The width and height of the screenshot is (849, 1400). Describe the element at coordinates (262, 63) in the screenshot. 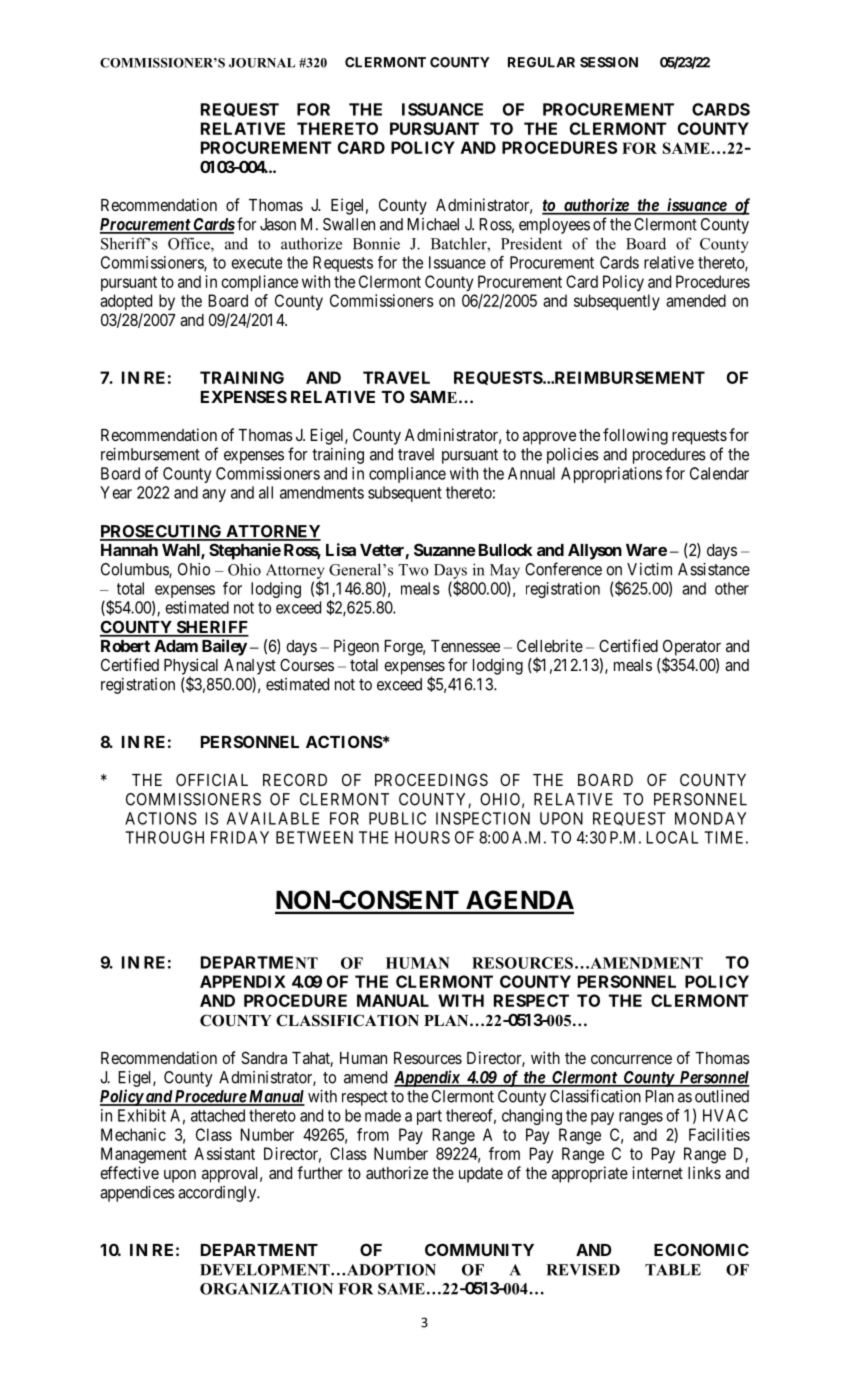

I see `JOURNAL` at that location.
